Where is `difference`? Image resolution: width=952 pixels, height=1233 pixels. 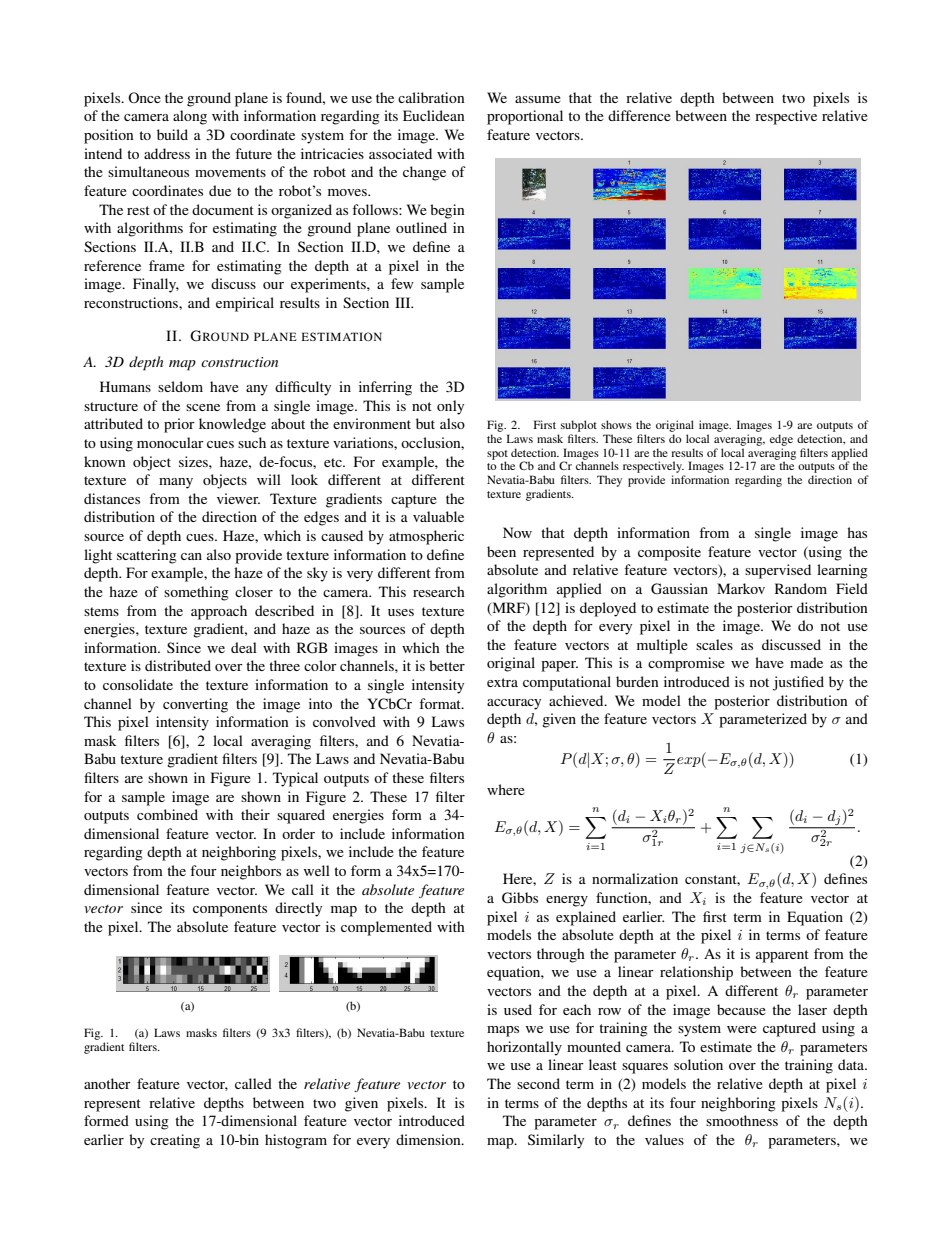
difference is located at coordinates (639, 115).
